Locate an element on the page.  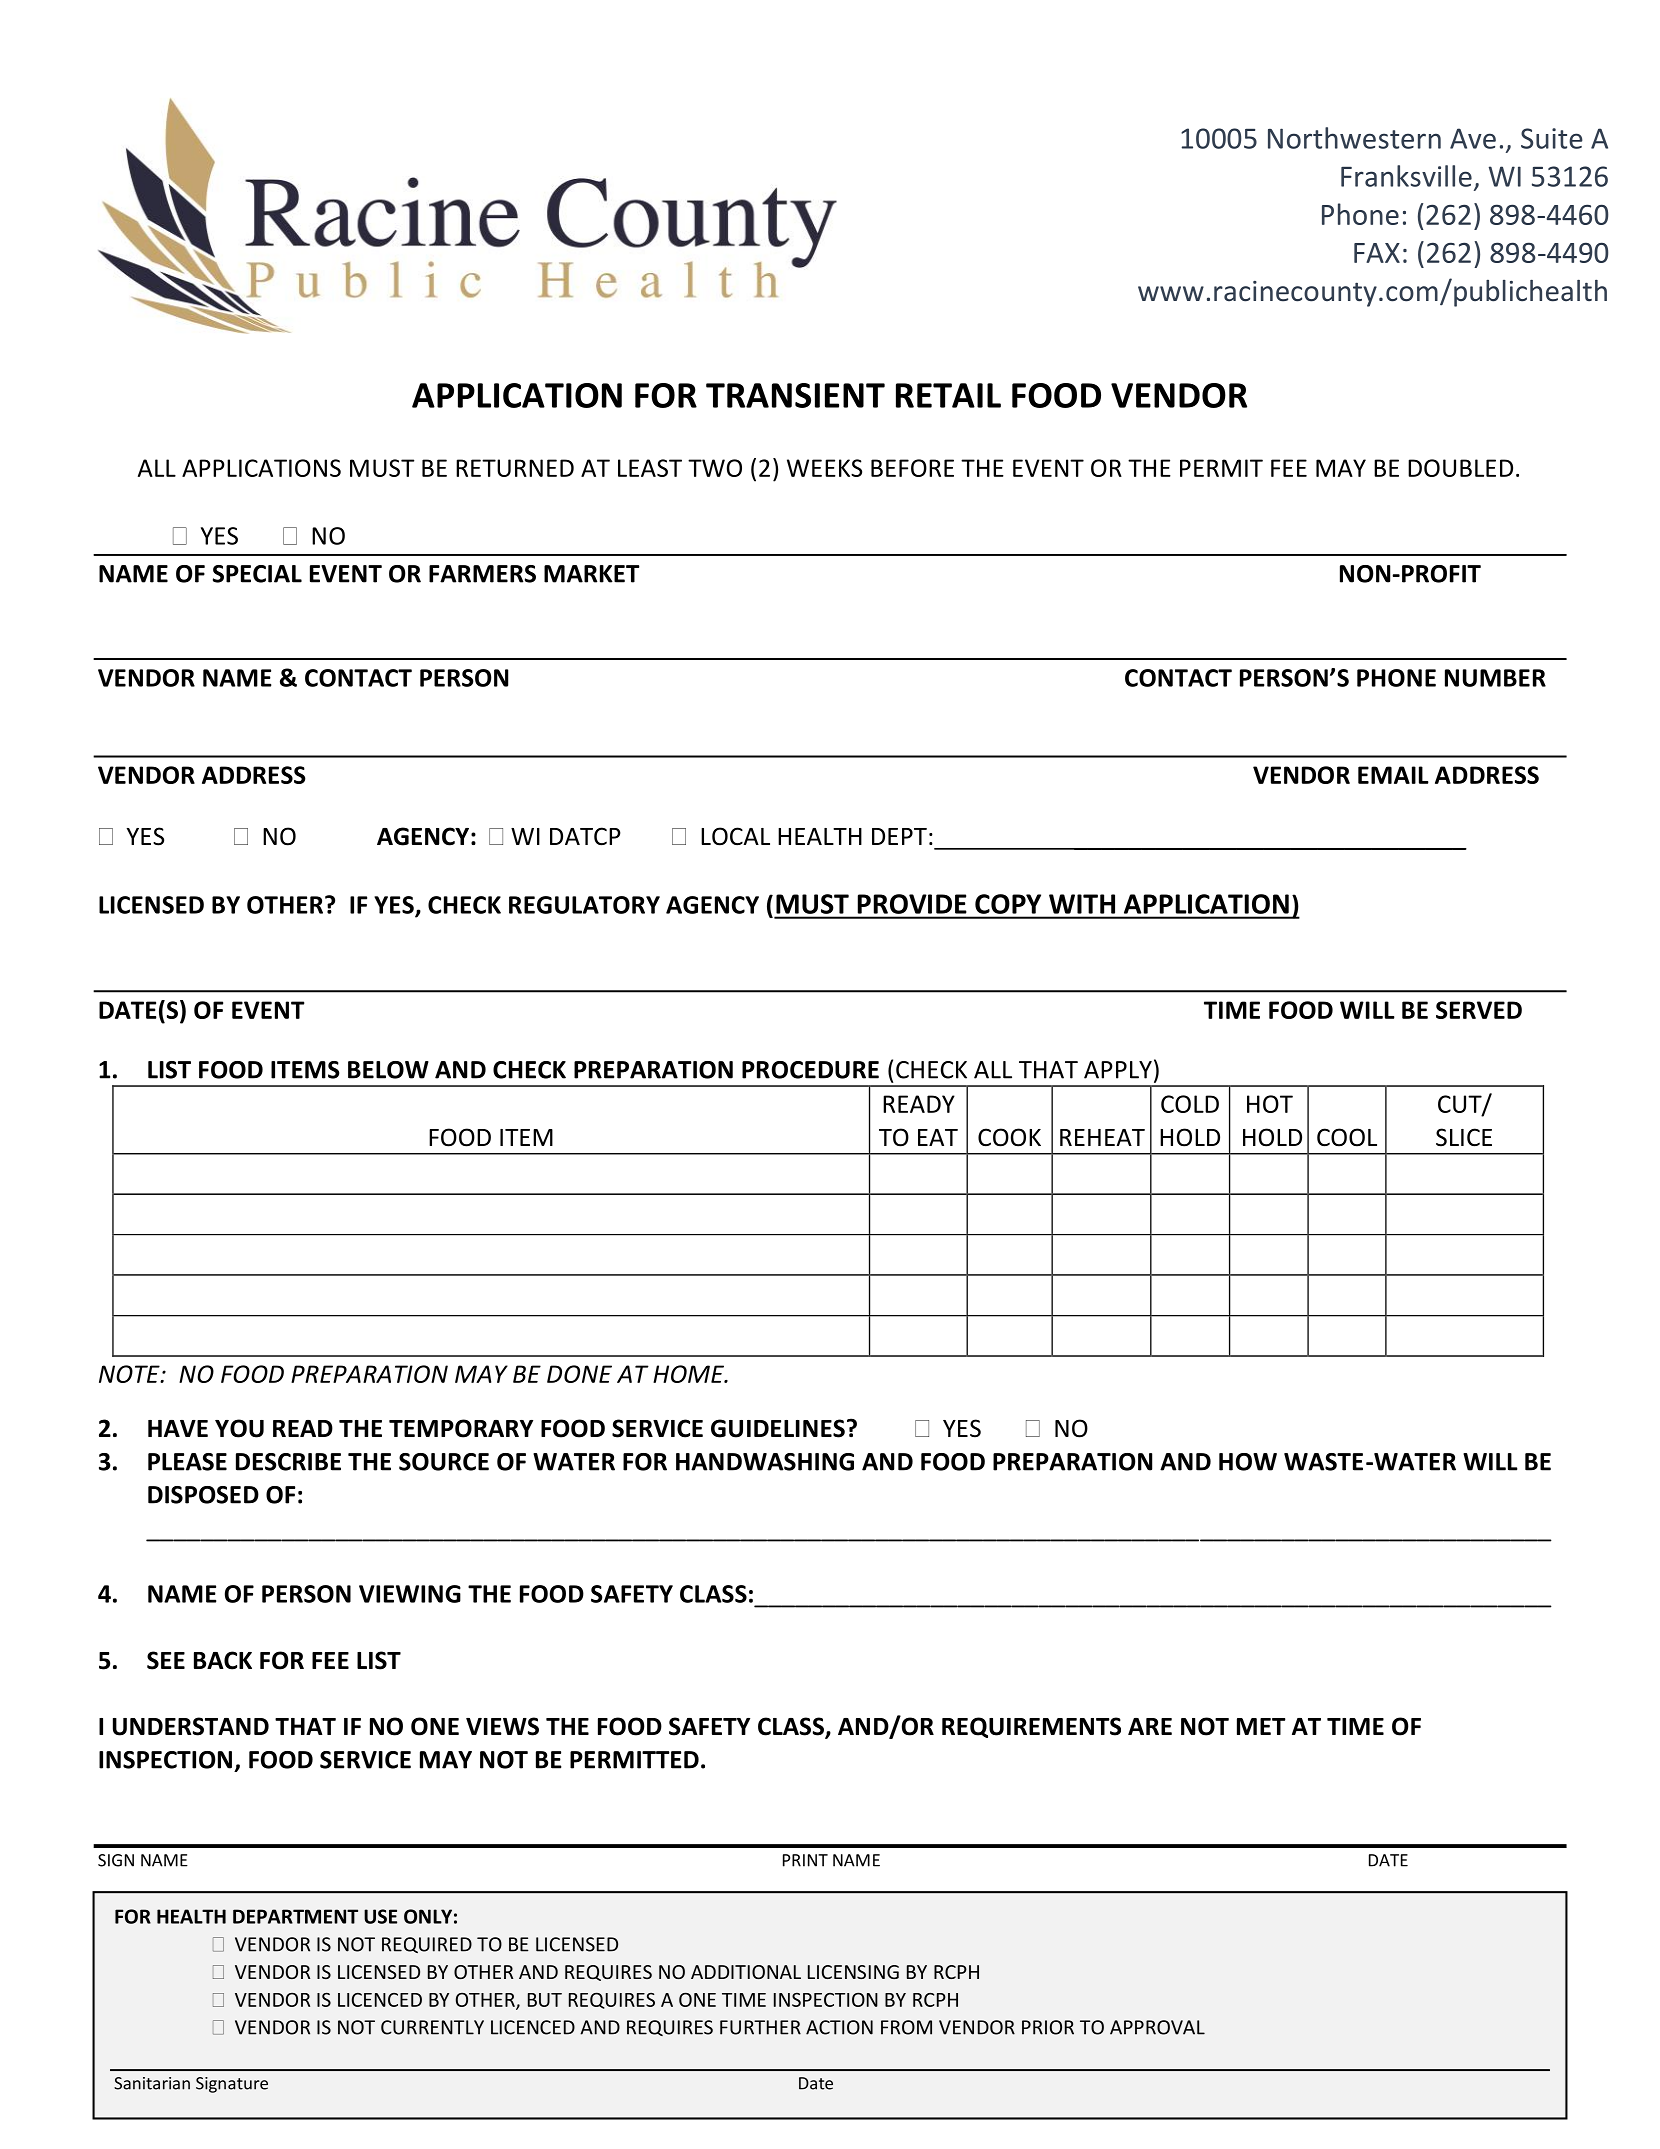
WEEKS is located at coordinates (824, 468).
